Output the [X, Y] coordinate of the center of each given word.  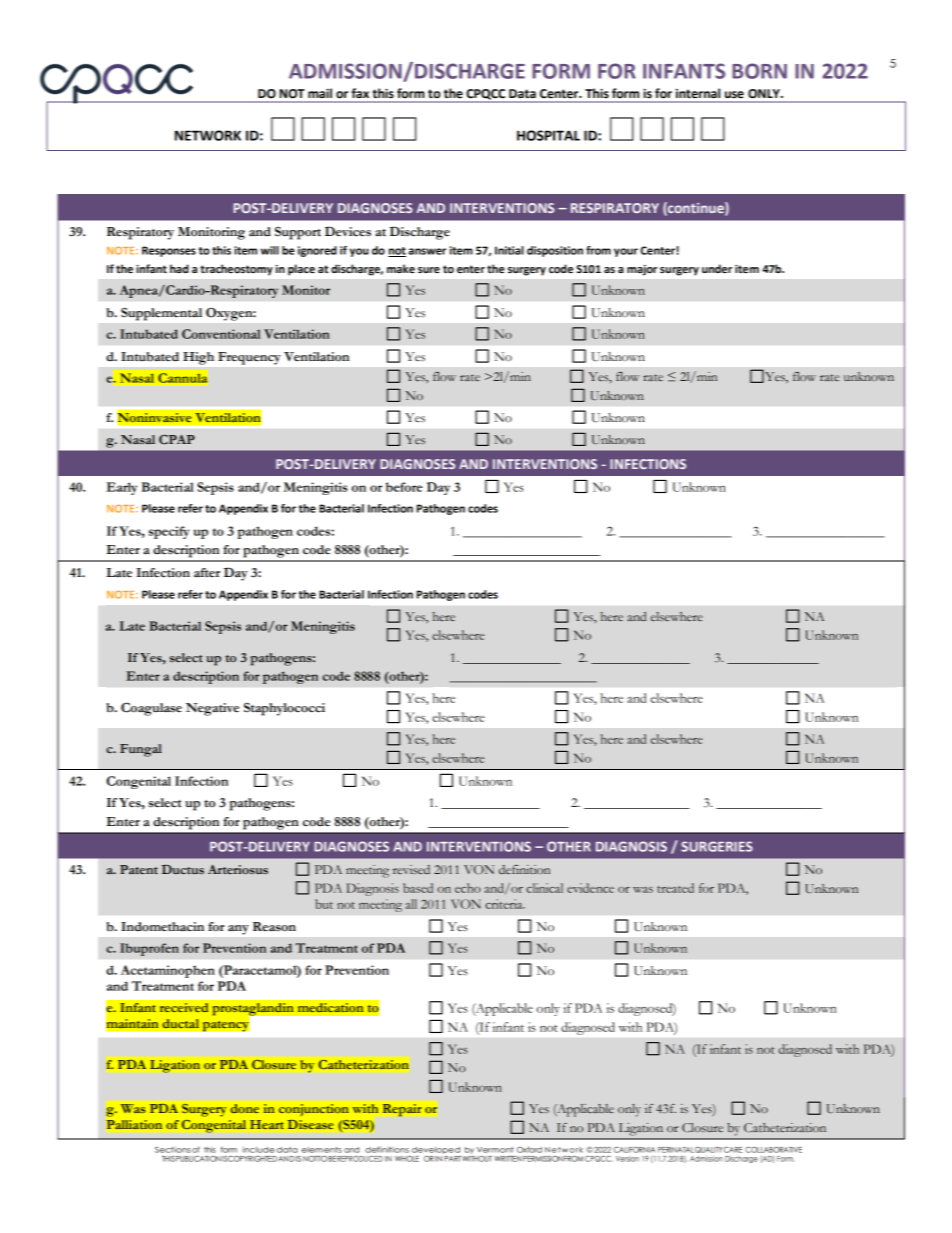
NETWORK [208, 135]
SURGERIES [717, 846]
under [717, 269]
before [404, 487]
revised [411, 869]
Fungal [141, 750]
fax [360, 93]
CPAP [177, 440]
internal [698, 93]
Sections [173, 1150]
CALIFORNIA [634, 1149]
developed [436, 1151]
